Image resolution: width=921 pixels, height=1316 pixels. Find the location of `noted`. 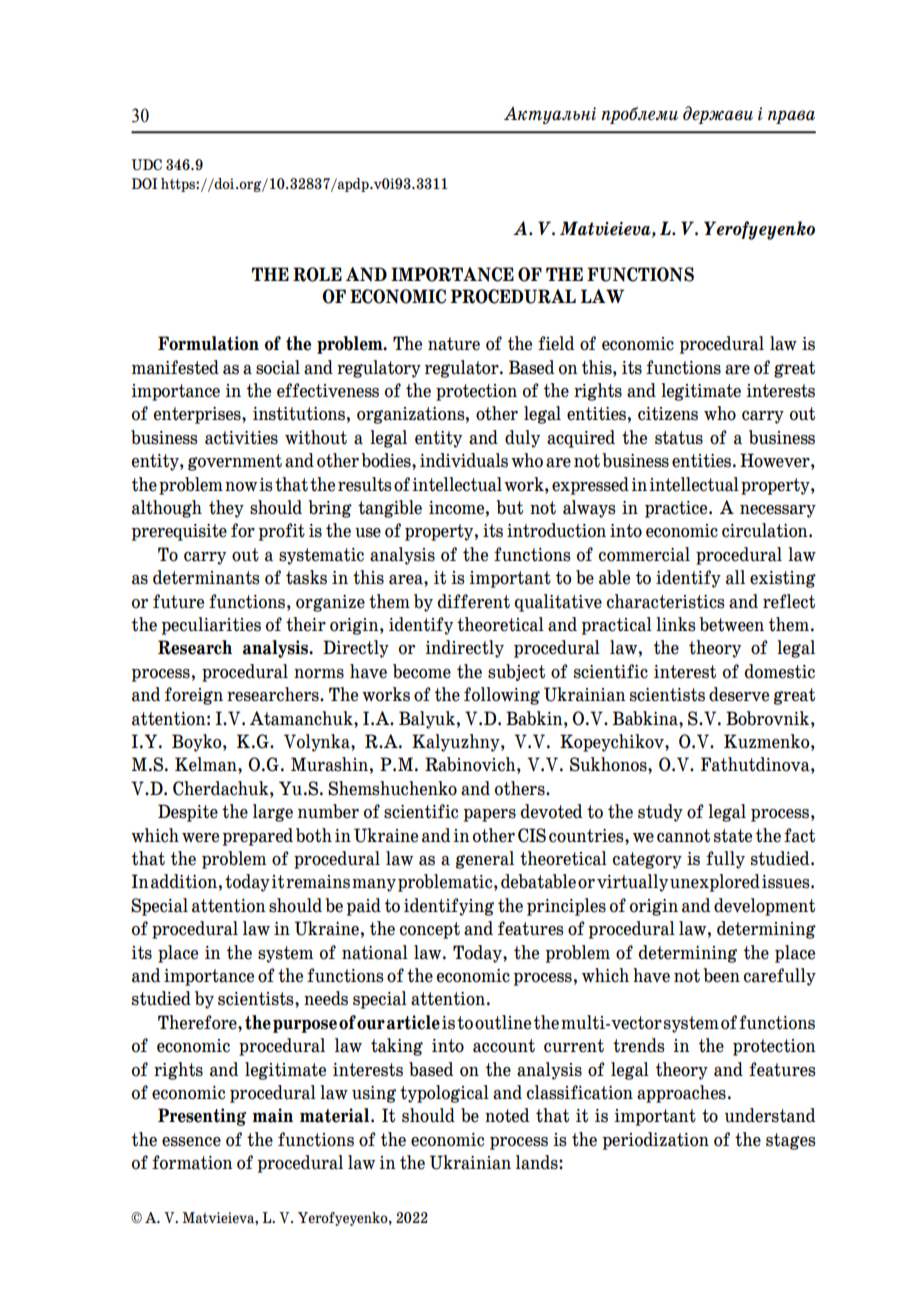

noted is located at coordinates (507, 1115).
